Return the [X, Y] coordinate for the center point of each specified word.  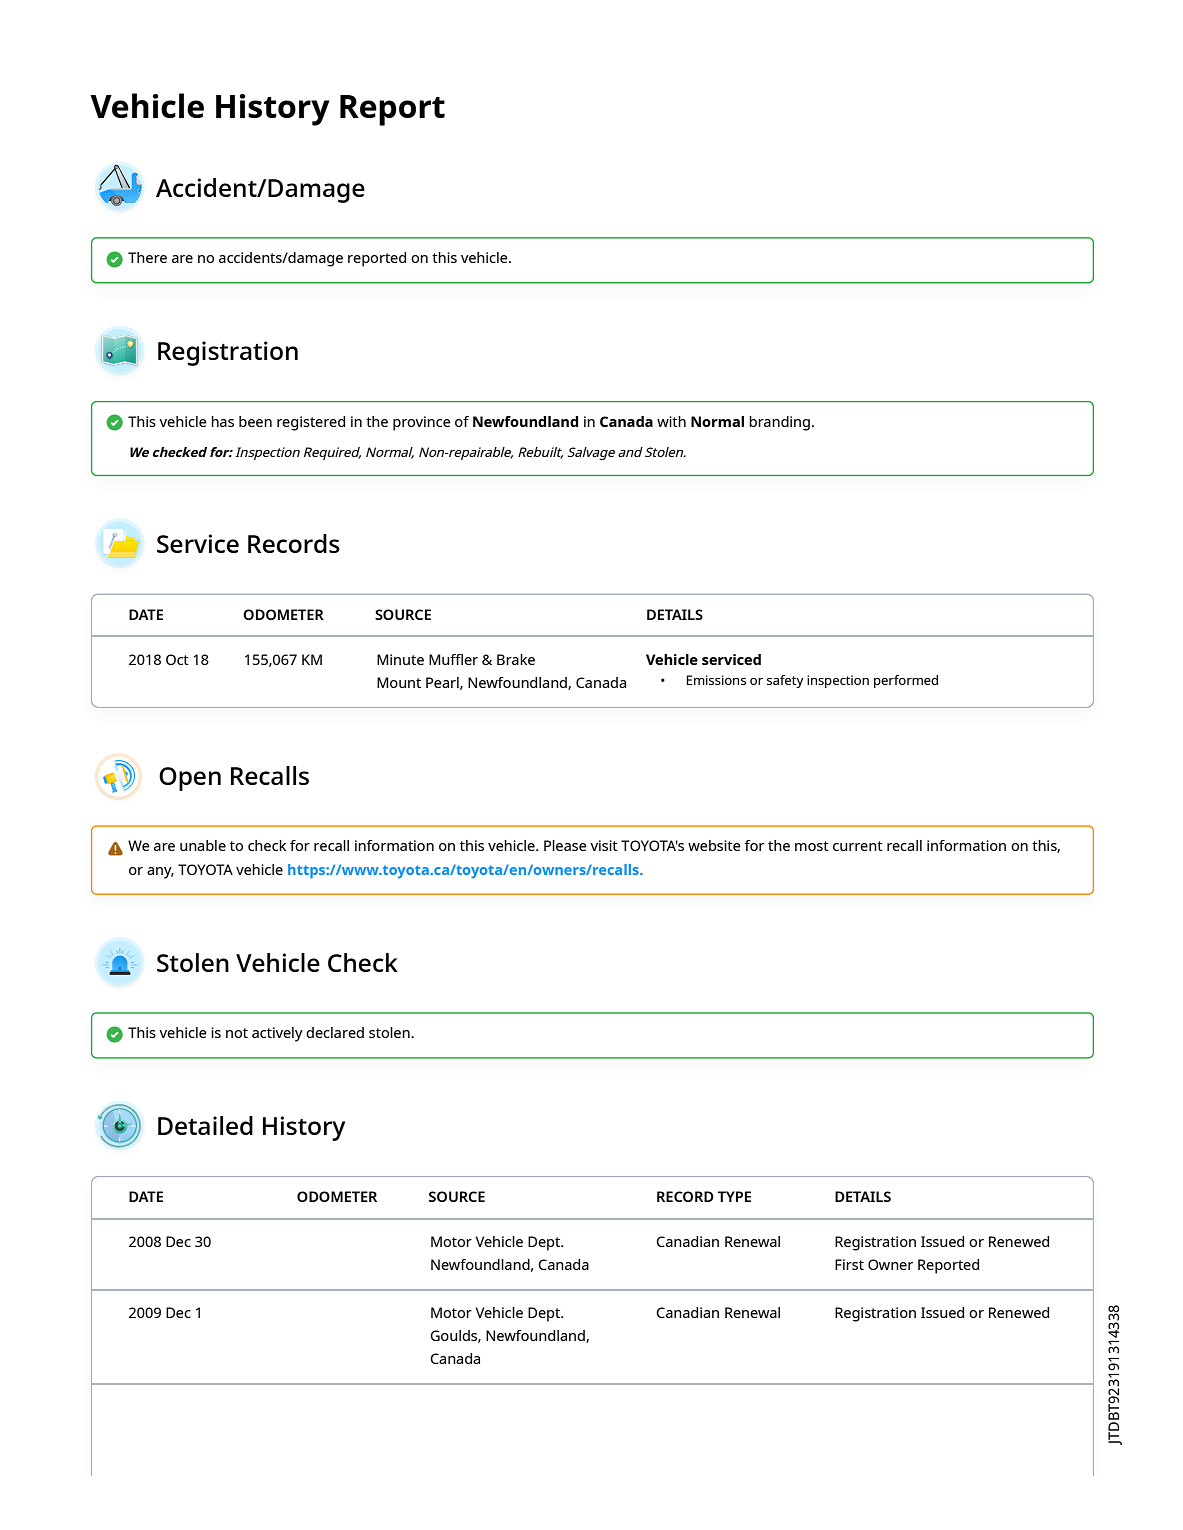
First [849, 1264]
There [147, 257]
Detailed [205, 1125]
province [422, 423]
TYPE [734, 1196]
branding [779, 423]
